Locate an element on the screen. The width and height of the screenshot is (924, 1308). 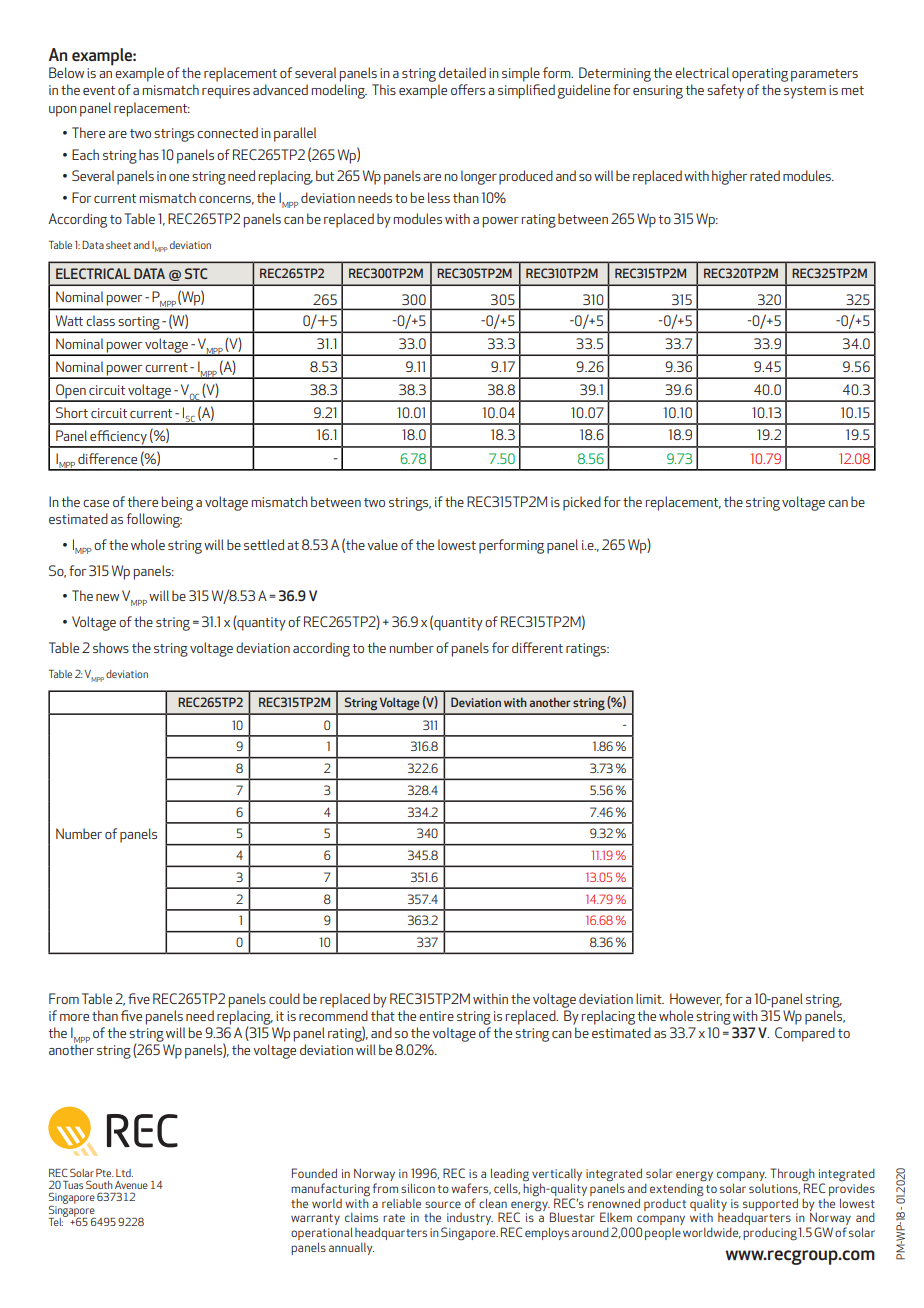
industry is located at coordinates (469, 1220).
